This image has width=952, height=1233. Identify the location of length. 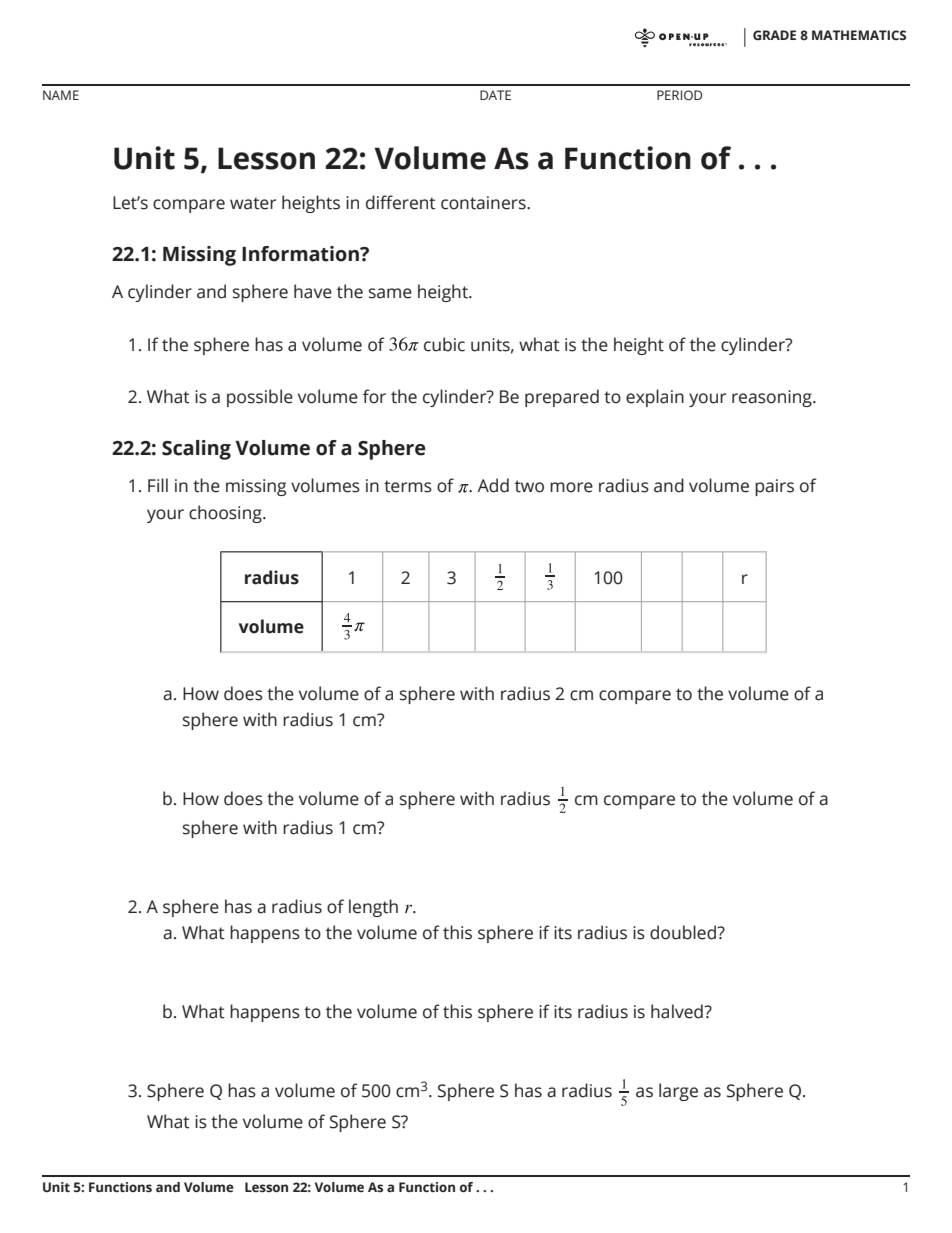
(373, 908).
